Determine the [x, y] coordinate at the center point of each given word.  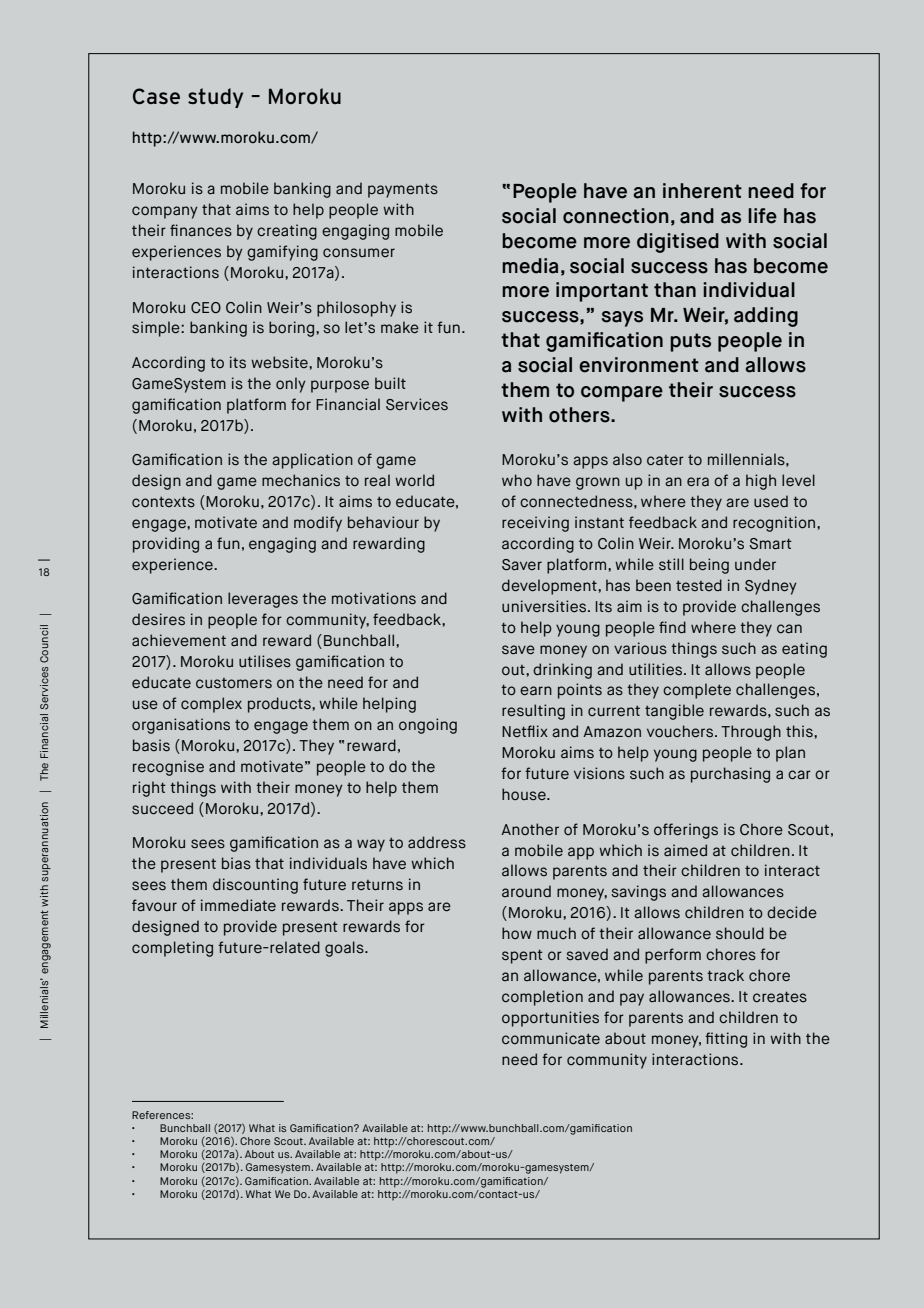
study [215, 98]
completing [172, 949]
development [550, 587]
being [709, 566]
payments [403, 190]
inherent [702, 191]
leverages [263, 600]
